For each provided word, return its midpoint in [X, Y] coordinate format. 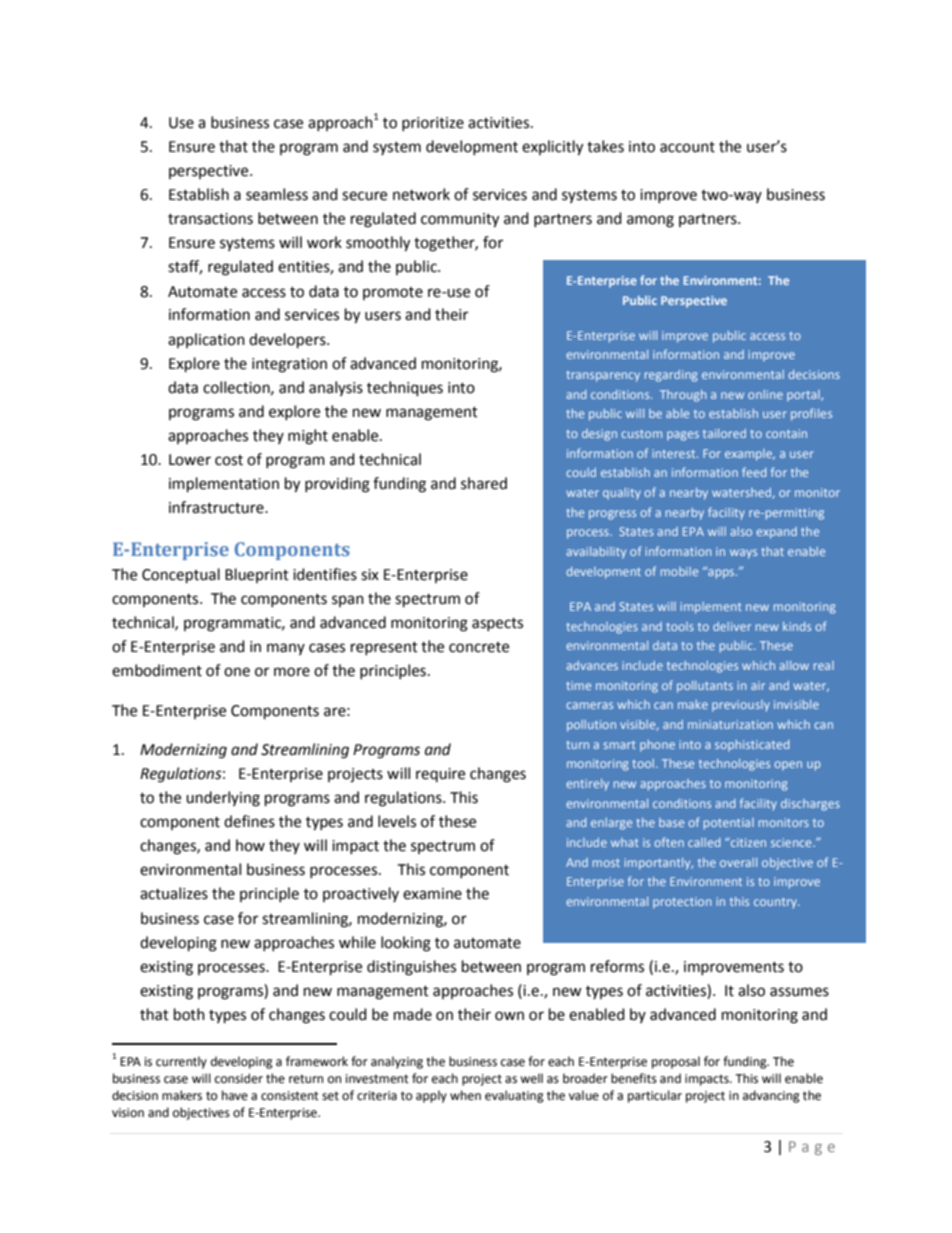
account [687, 147]
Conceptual [181, 576]
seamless [277, 194]
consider [239, 1078]
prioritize [433, 124]
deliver [732, 626]
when [465, 1095]
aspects [497, 624]
